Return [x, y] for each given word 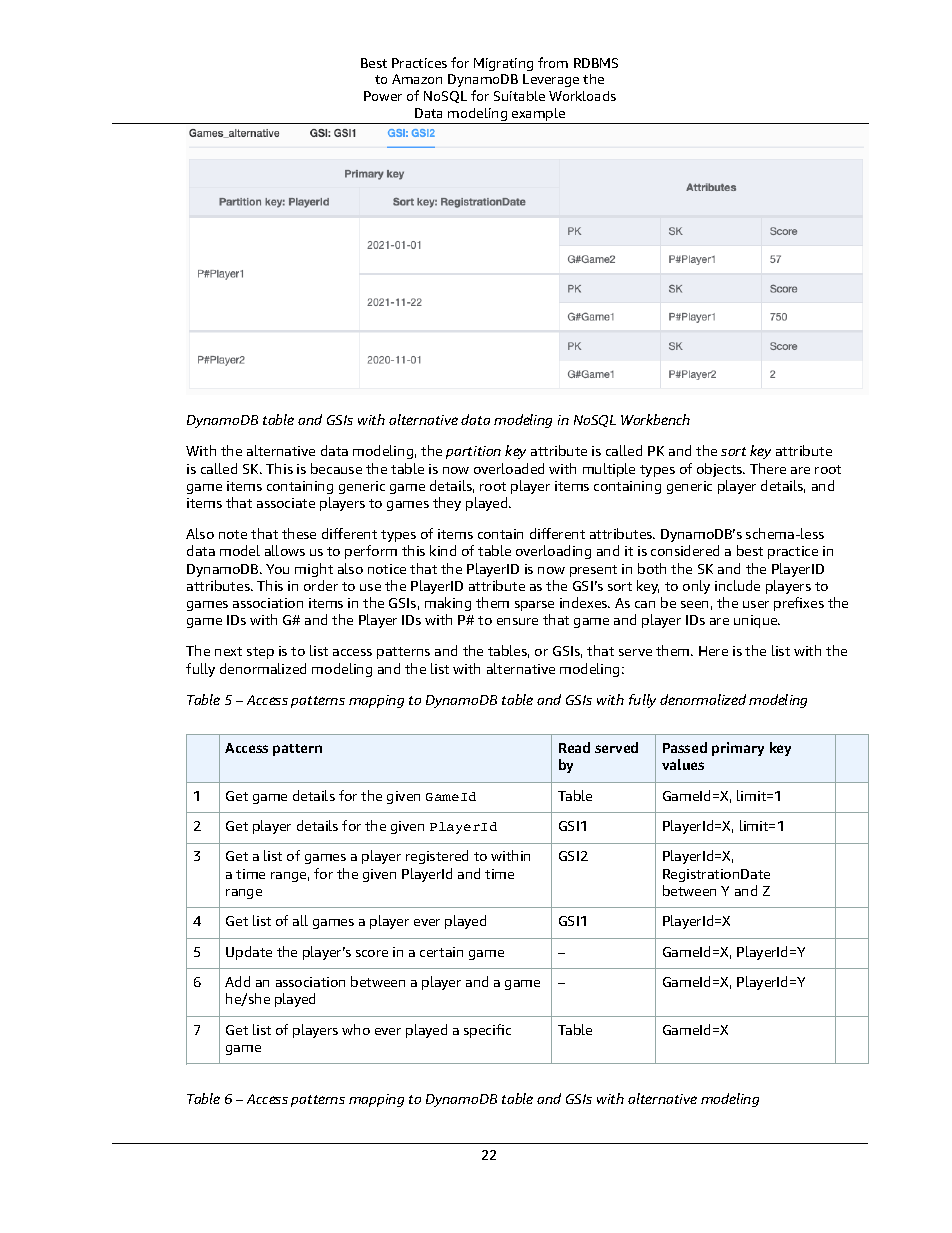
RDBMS [596, 63]
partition [473, 452]
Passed [685, 747]
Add [237, 981]
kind [443, 550]
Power [383, 96]
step [260, 653]
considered [685, 550]
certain [441, 952]
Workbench [655, 419]
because [336, 468]
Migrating [503, 64]
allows [285, 550]
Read [574, 747]
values [683, 764]
